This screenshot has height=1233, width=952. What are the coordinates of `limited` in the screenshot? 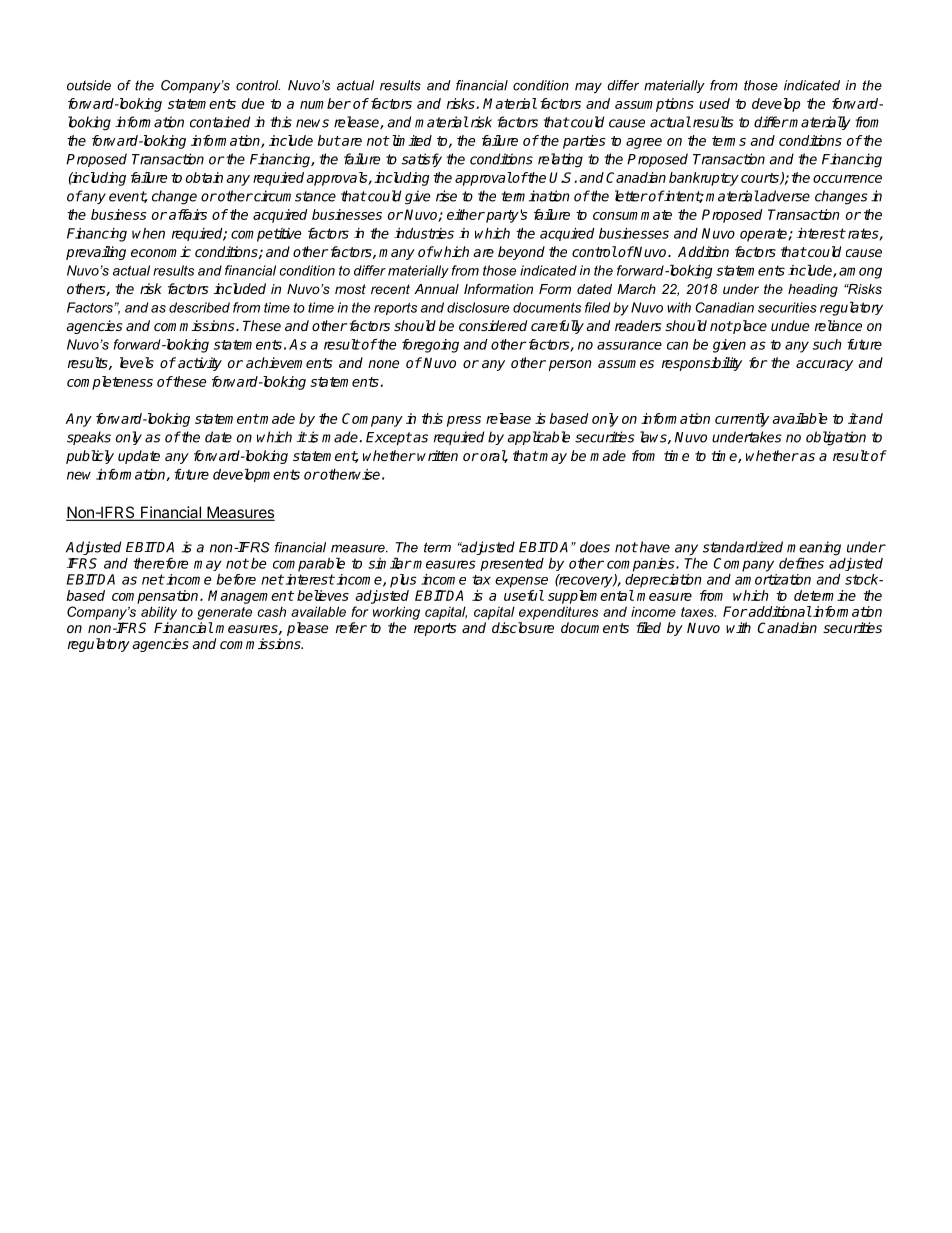 It's located at (410, 140).
